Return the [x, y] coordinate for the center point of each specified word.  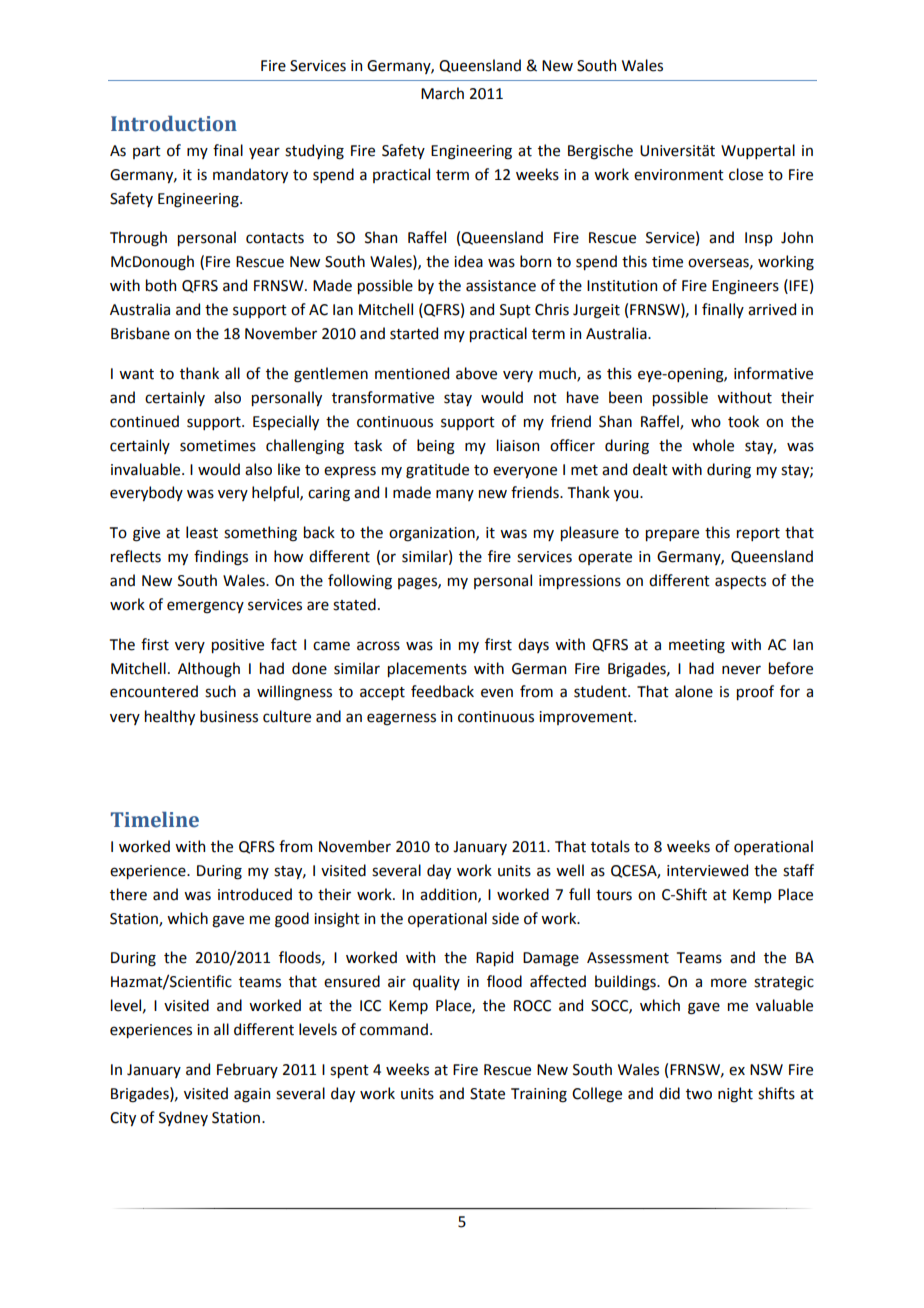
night [735, 1095]
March [442, 93]
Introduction [174, 124]
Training [539, 1095]
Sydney [183, 1118]
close [746, 174]
